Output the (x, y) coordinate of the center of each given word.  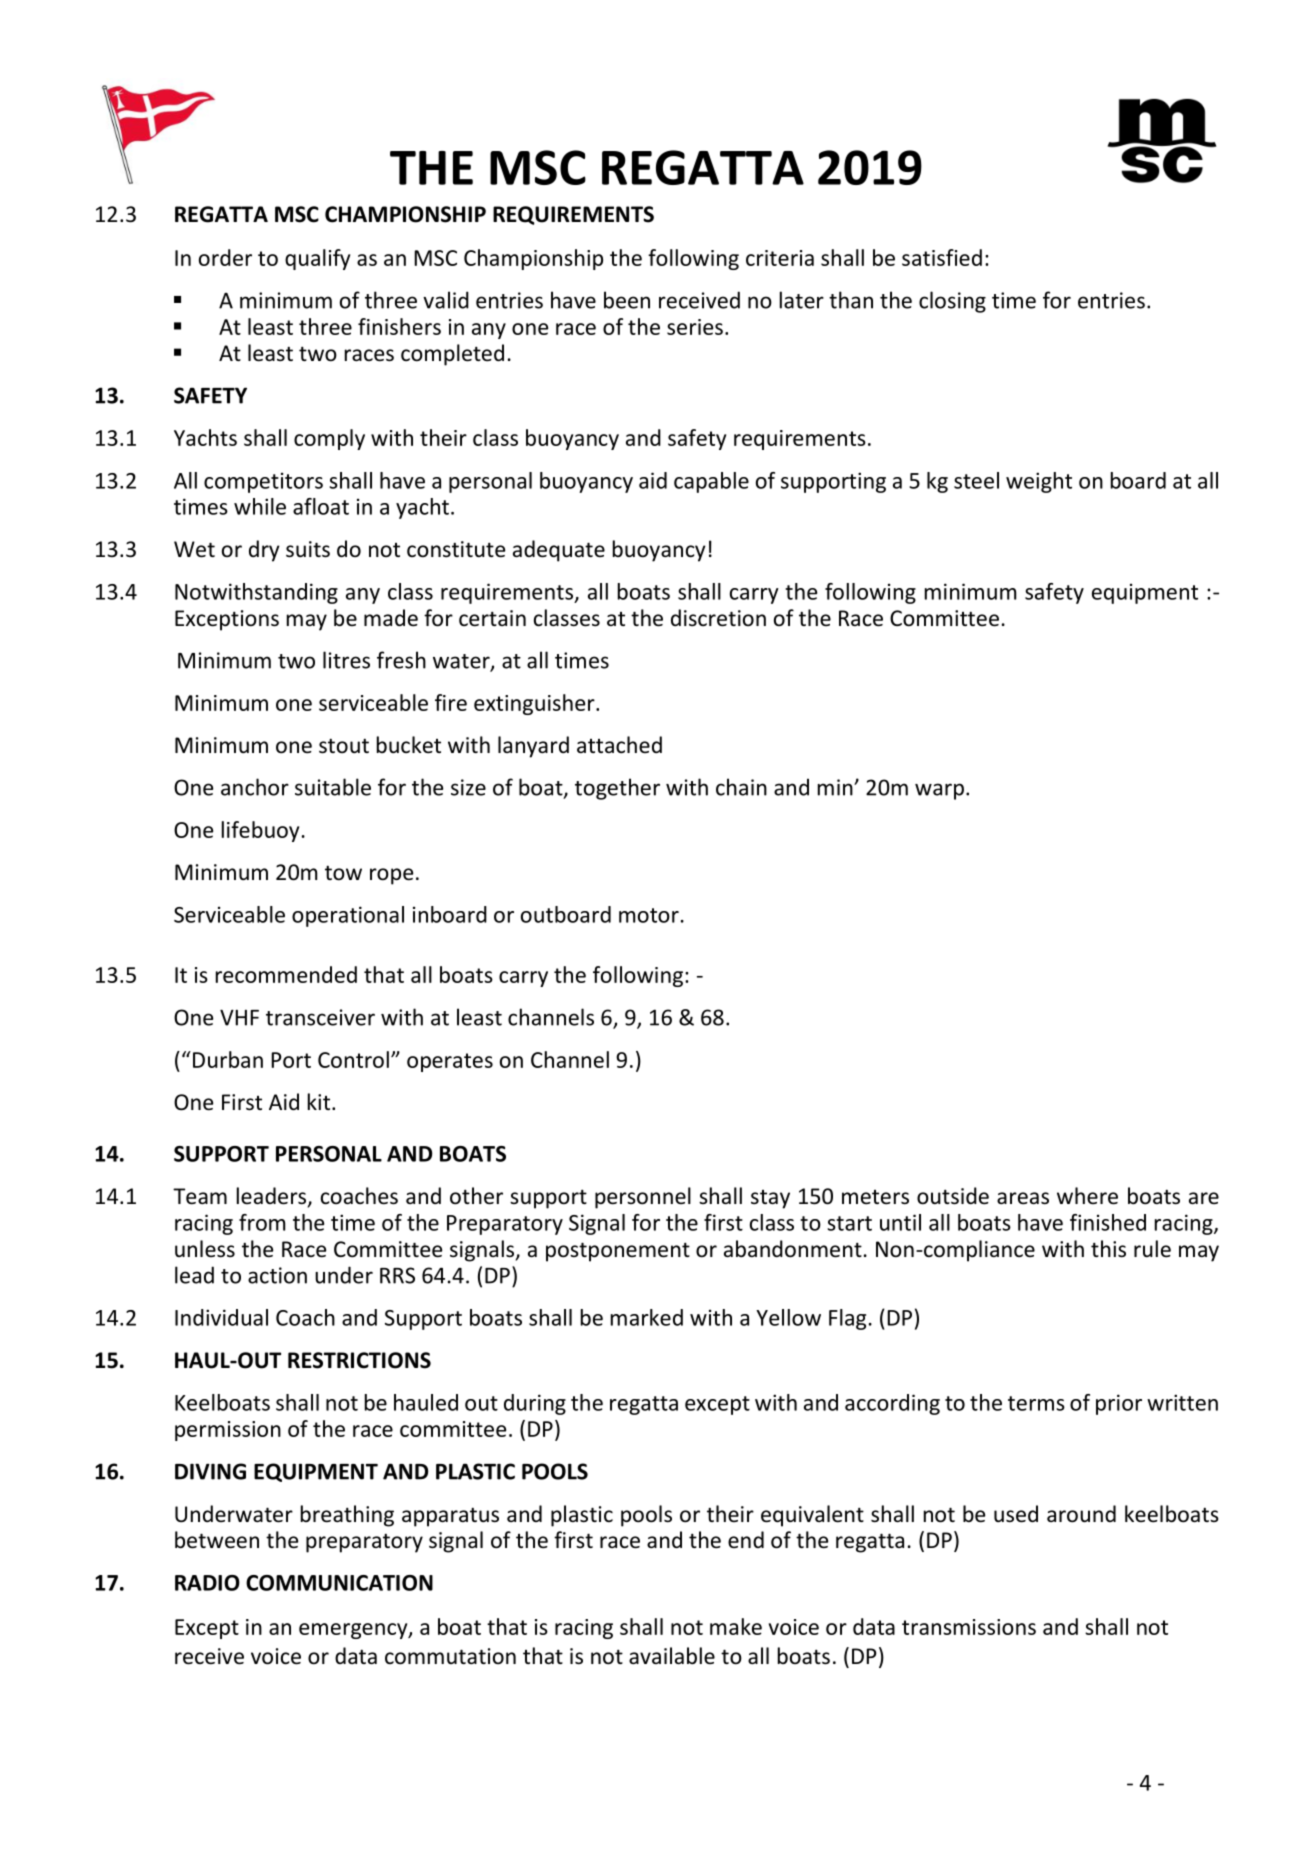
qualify (317, 259)
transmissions (969, 1627)
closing (952, 302)
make (736, 1626)
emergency (354, 1631)
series (695, 327)
